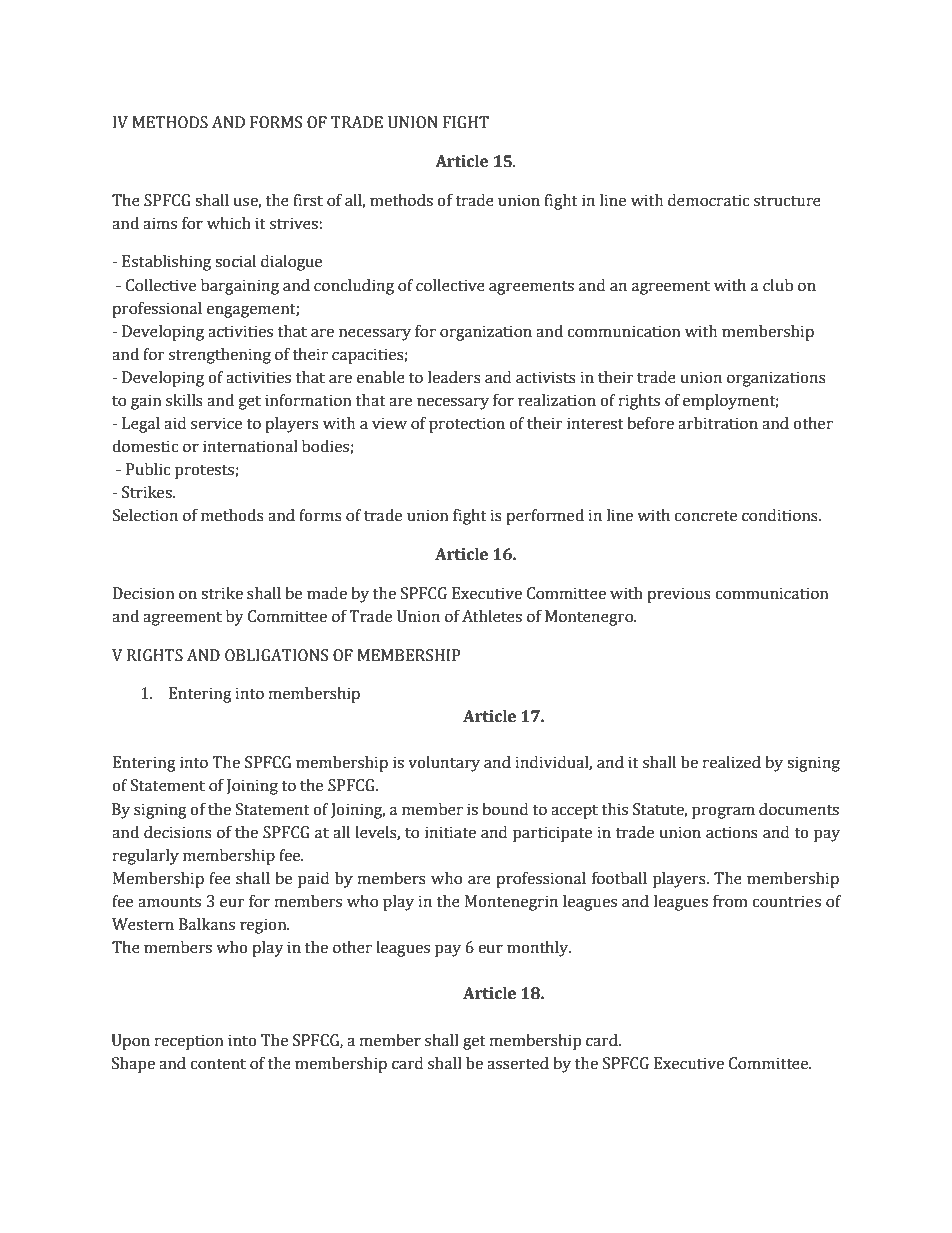  Describe the element at coordinates (145, 515) in the page. I see `Selection` at that location.
